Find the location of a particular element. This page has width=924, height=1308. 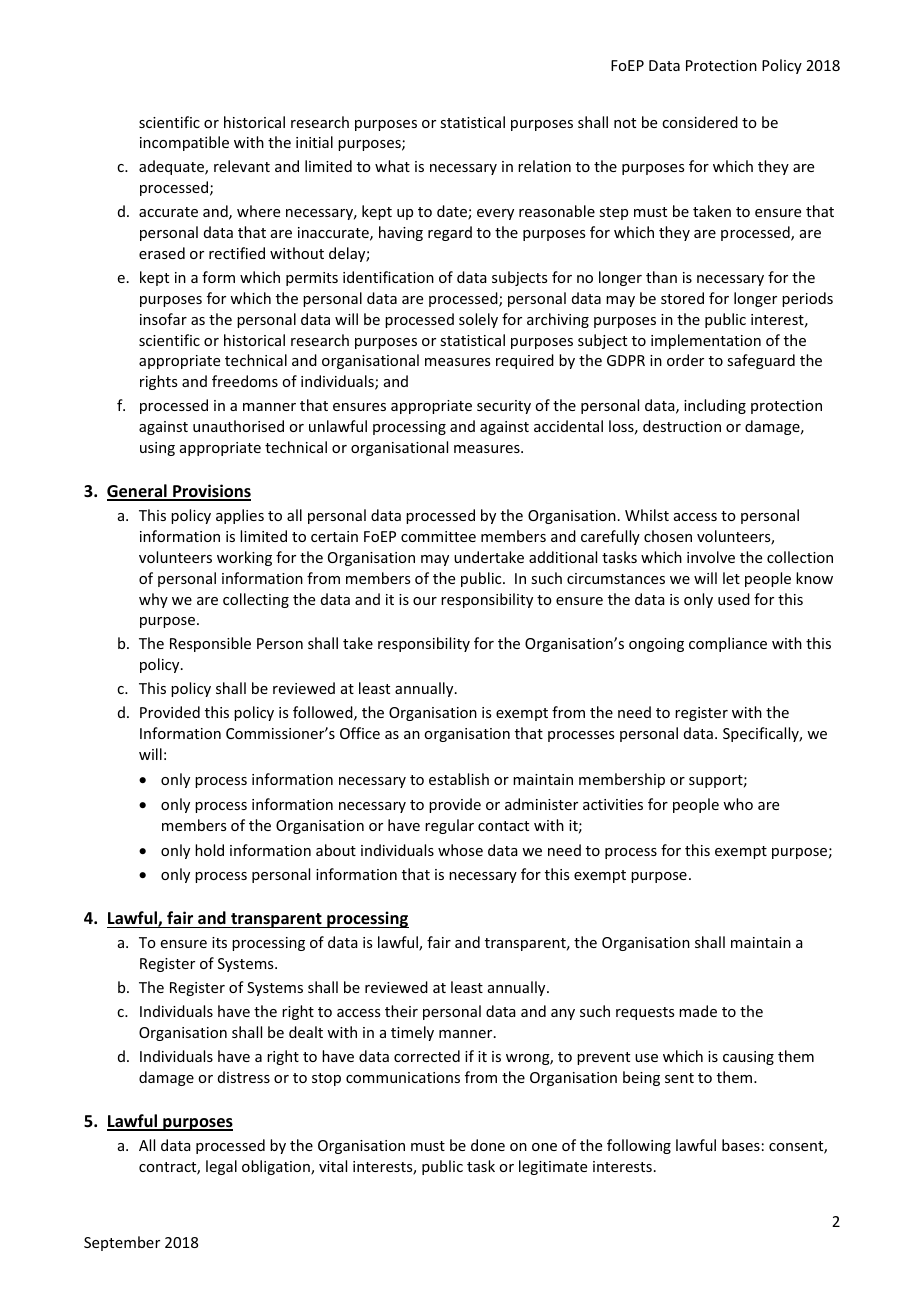

security is located at coordinates (504, 407).
